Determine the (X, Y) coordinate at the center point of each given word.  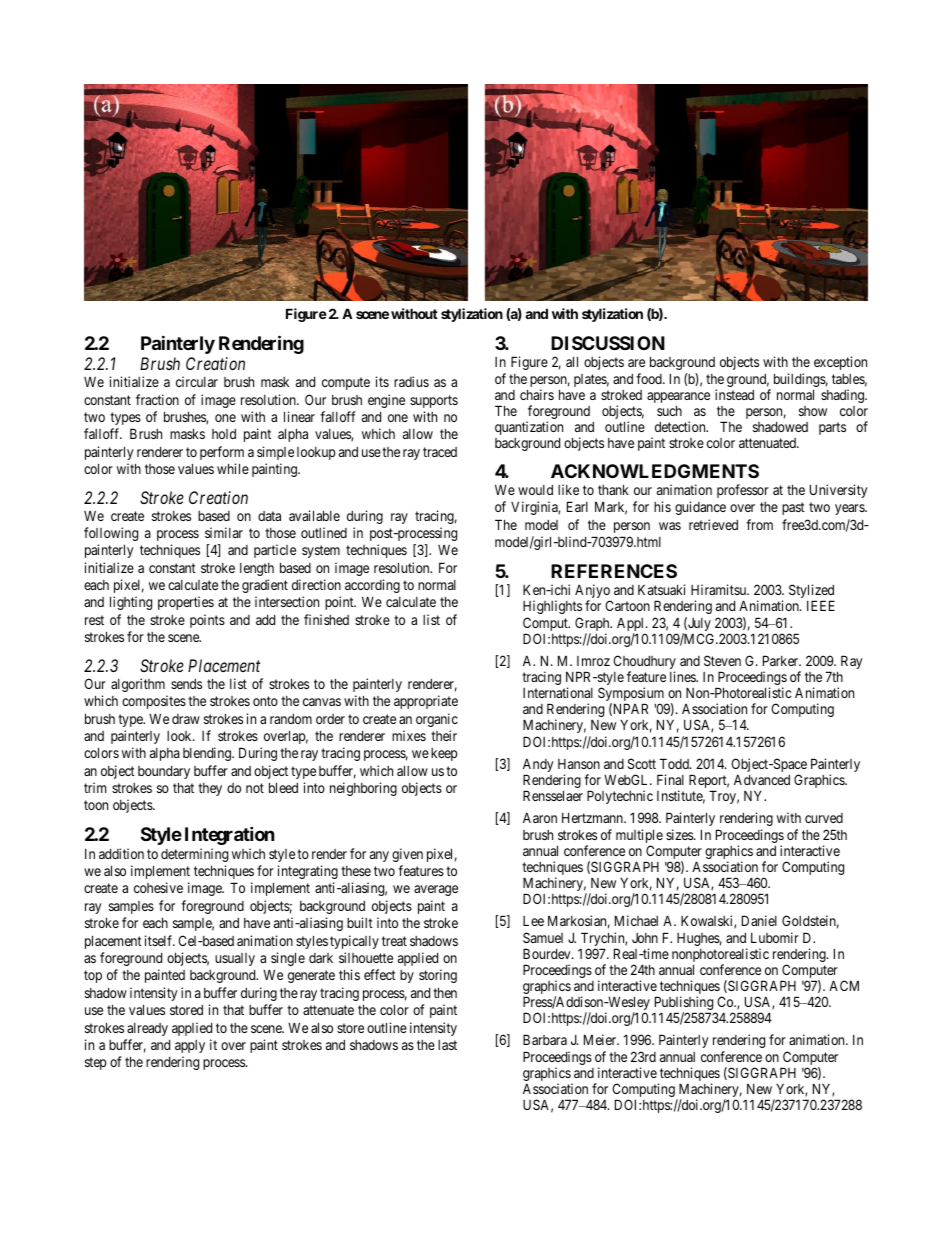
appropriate (426, 702)
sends (186, 684)
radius (411, 381)
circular (197, 381)
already (147, 1029)
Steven (722, 660)
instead (734, 394)
